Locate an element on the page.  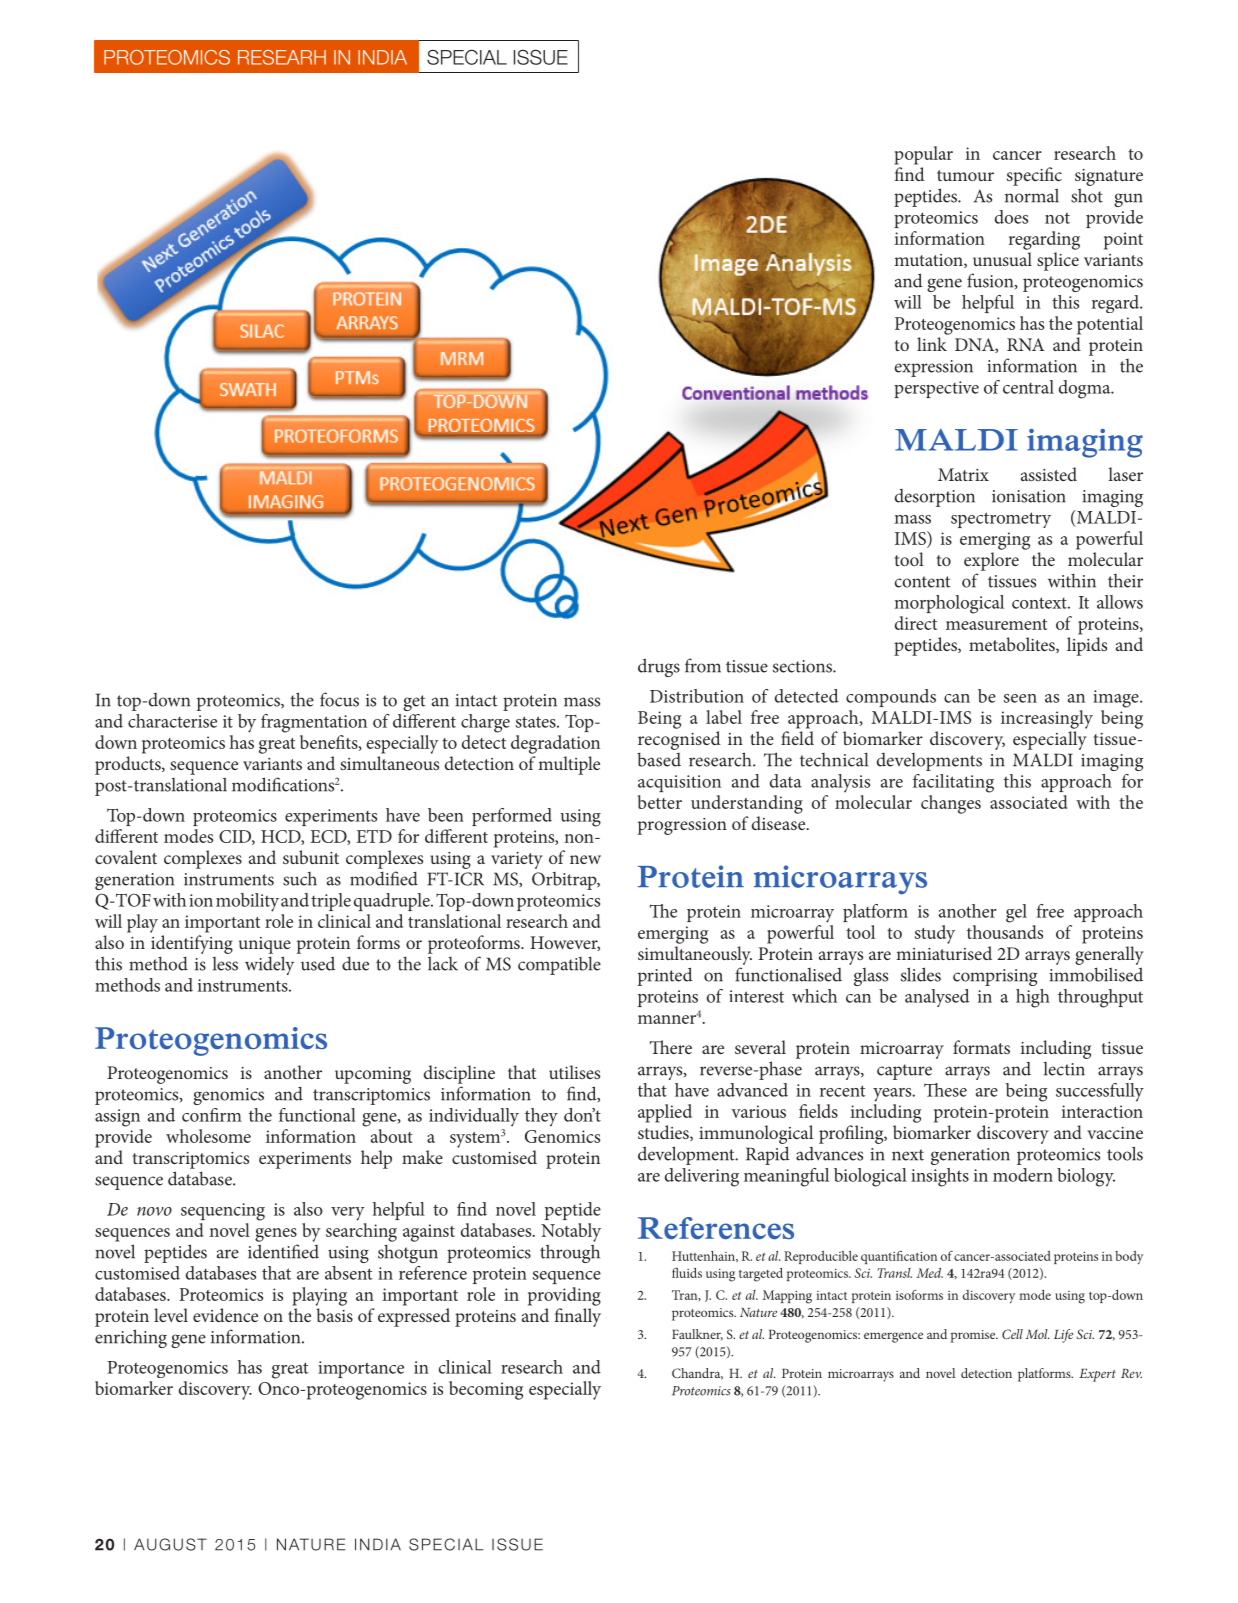
confirm is located at coordinates (212, 1115).
